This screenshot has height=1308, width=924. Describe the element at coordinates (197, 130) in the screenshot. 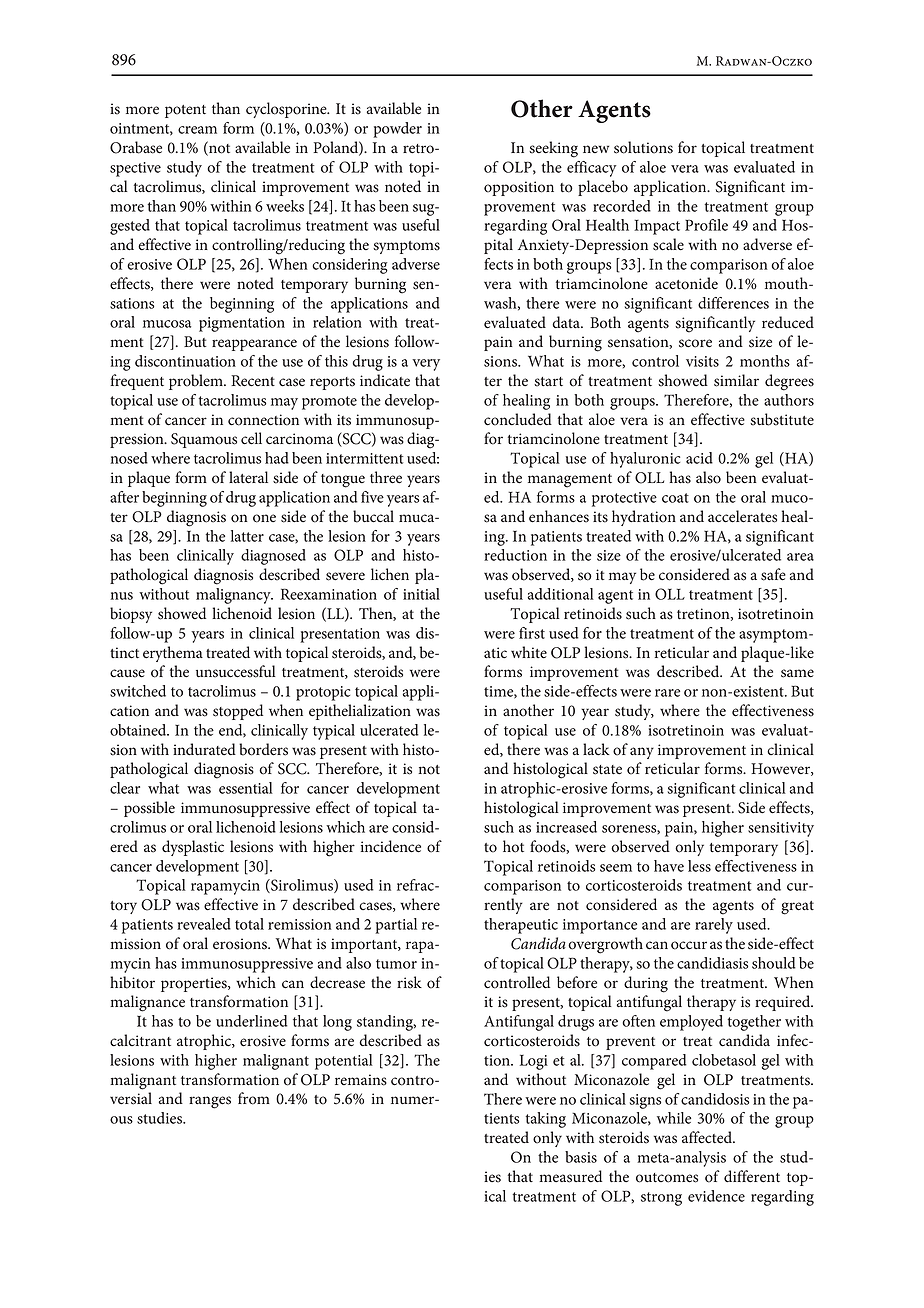

I see `cream` at that location.
